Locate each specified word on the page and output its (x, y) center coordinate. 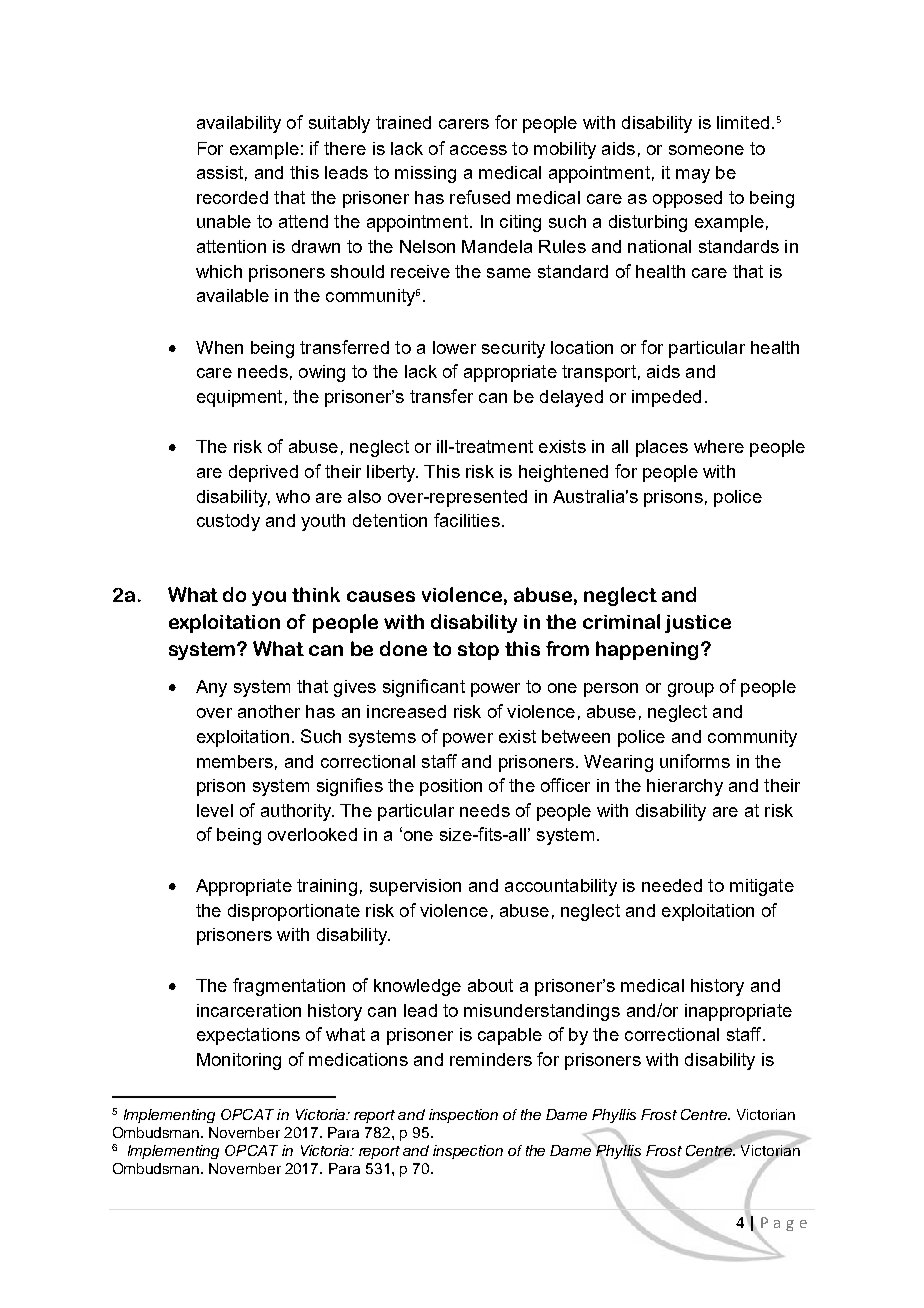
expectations (248, 1036)
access (478, 150)
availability (239, 124)
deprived (263, 473)
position (451, 787)
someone (706, 150)
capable (510, 1036)
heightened (563, 473)
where (719, 446)
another (269, 711)
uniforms (695, 761)
